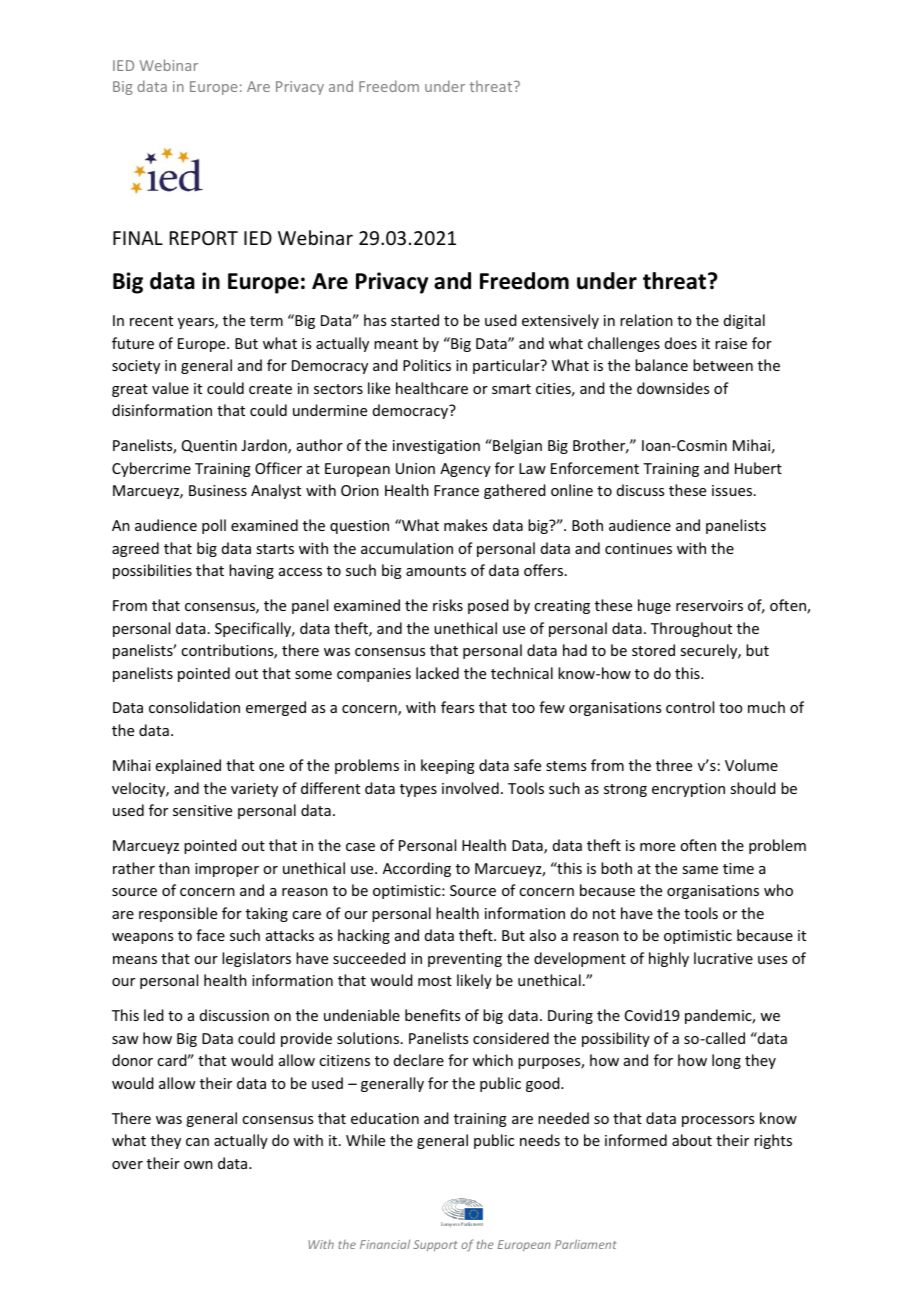 The width and height of the image is (924, 1308). What do you see at coordinates (723, 958) in the image?
I see `lucrative` at bounding box center [723, 958].
